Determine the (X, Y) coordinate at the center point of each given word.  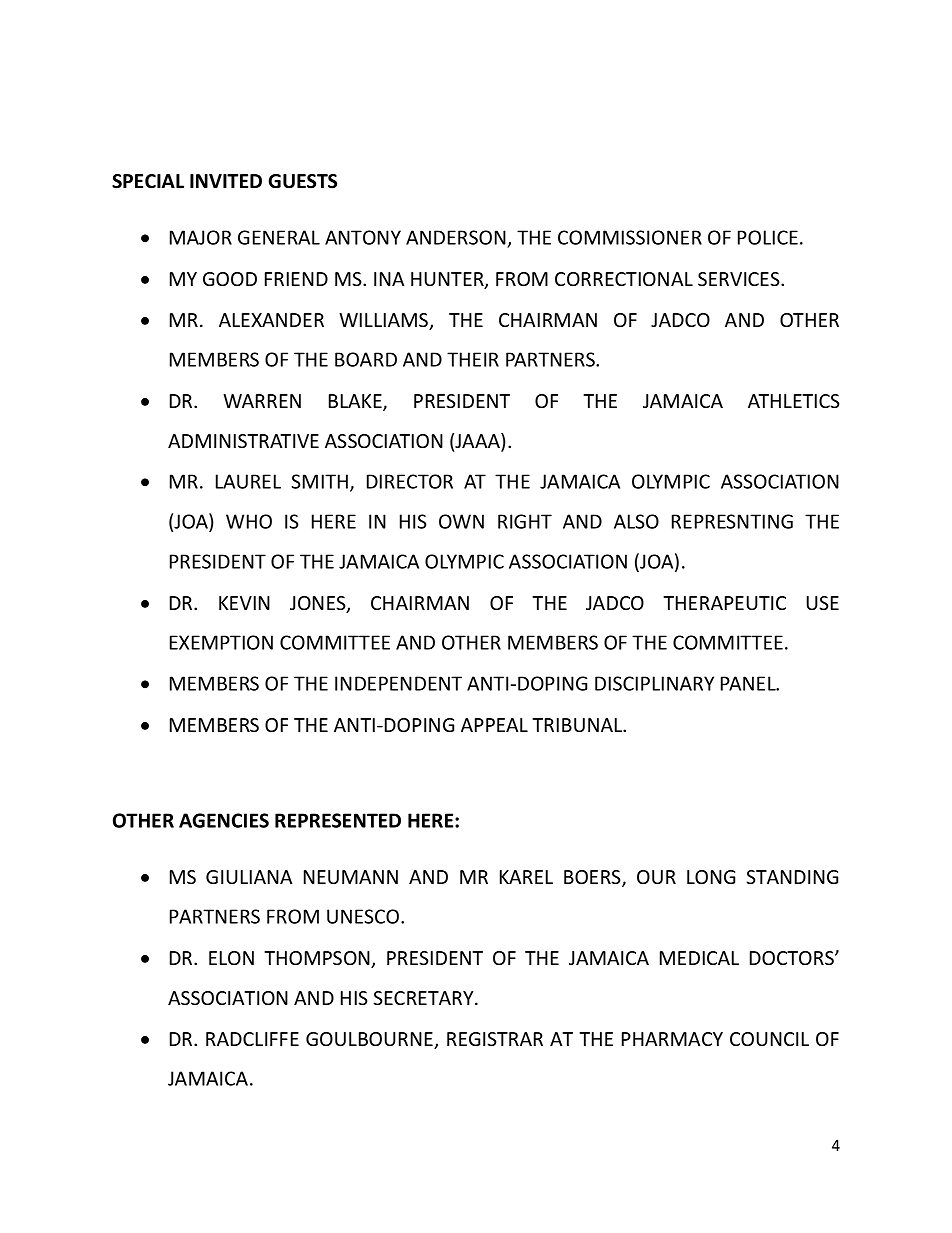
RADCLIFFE (252, 1039)
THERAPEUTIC (724, 603)
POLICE (768, 237)
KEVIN (244, 603)
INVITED (226, 181)
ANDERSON (457, 239)
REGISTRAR (495, 1039)
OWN (461, 521)
